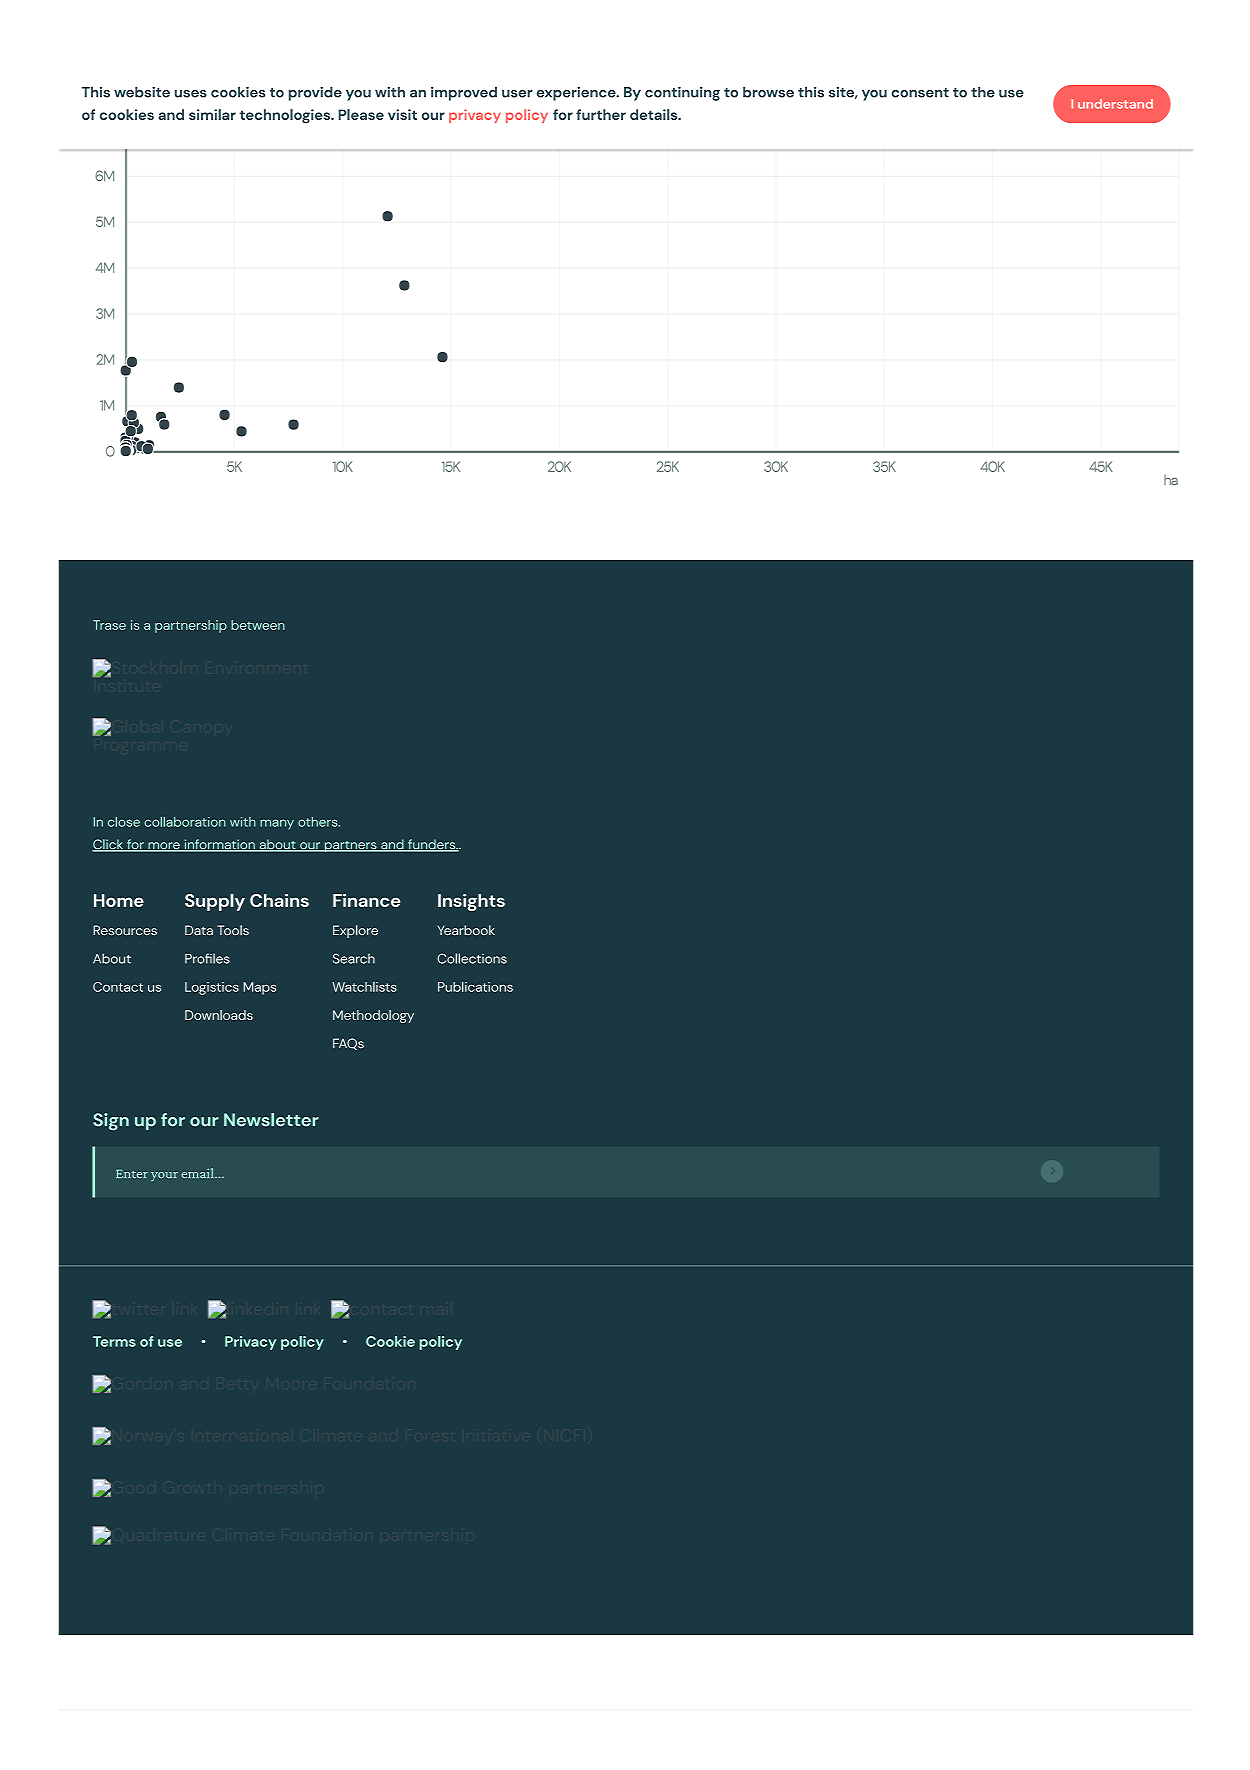 The width and height of the screenshot is (1250, 1770). What do you see at coordinates (920, 93) in the screenshot?
I see `consent` at bounding box center [920, 93].
